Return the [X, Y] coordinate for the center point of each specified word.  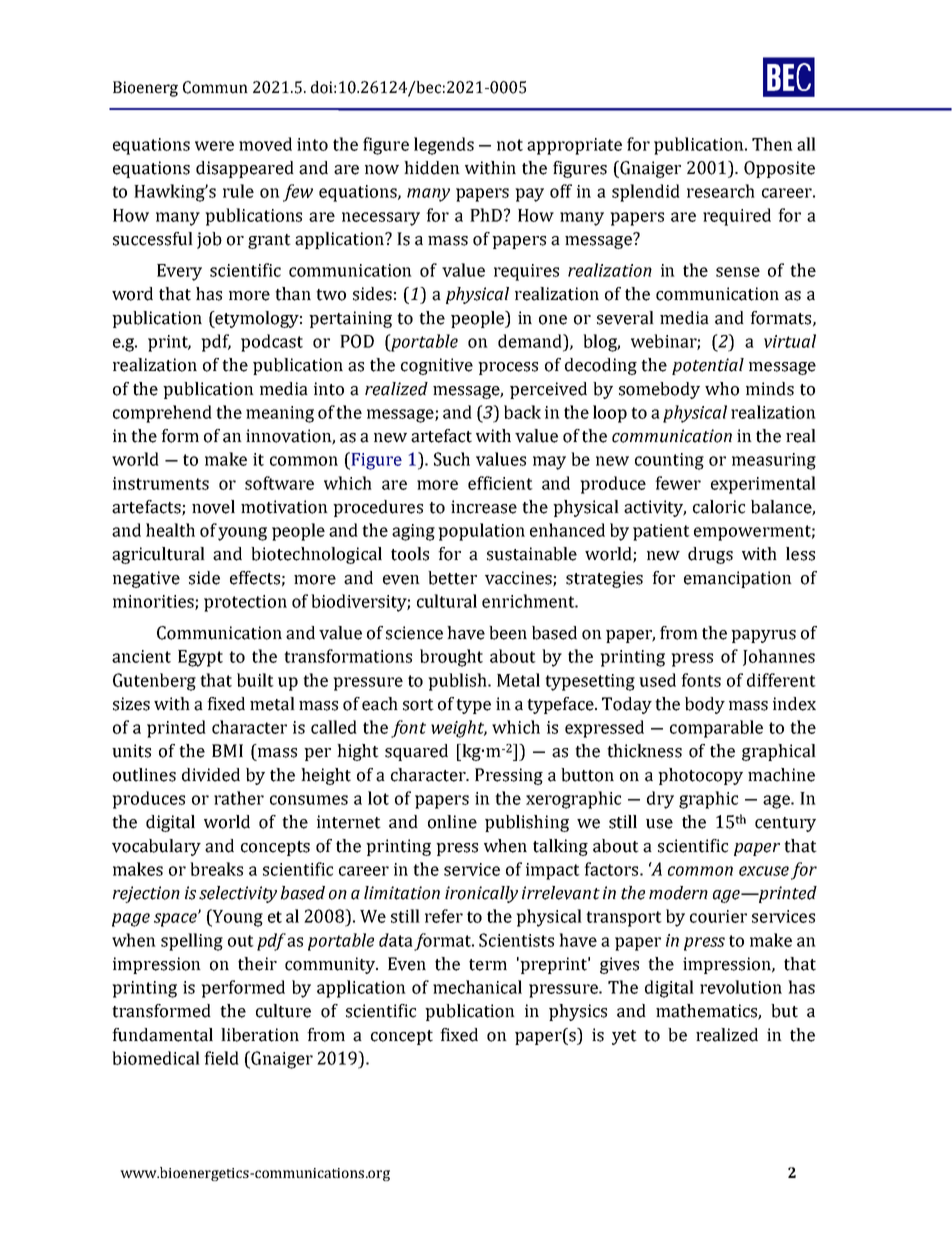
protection [245, 603]
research [721, 191]
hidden [432, 168]
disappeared [245, 169]
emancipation [738, 579]
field [221, 1058]
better [452, 578]
